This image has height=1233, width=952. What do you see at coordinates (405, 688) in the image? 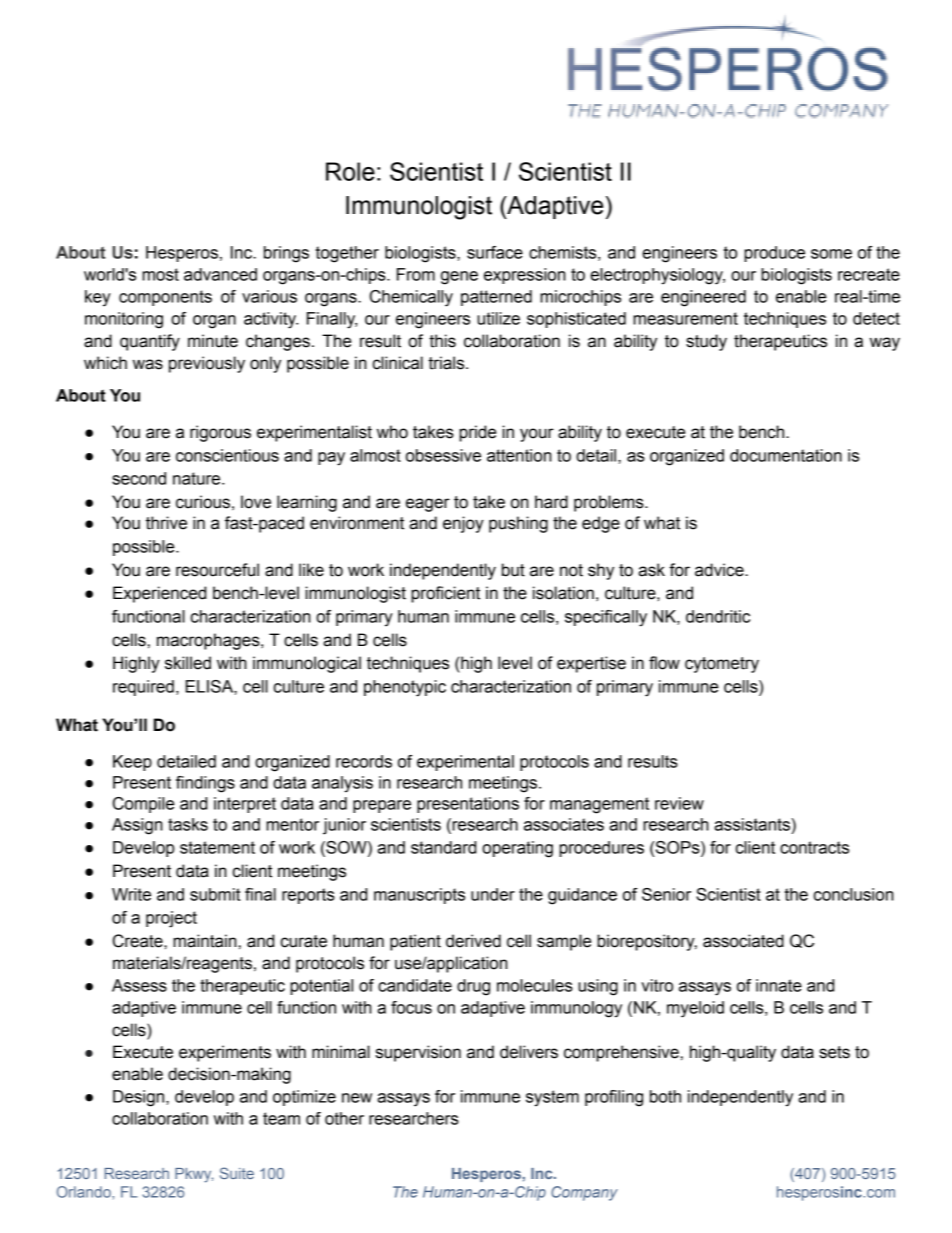
I see `phenotypic` at bounding box center [405, 688].
